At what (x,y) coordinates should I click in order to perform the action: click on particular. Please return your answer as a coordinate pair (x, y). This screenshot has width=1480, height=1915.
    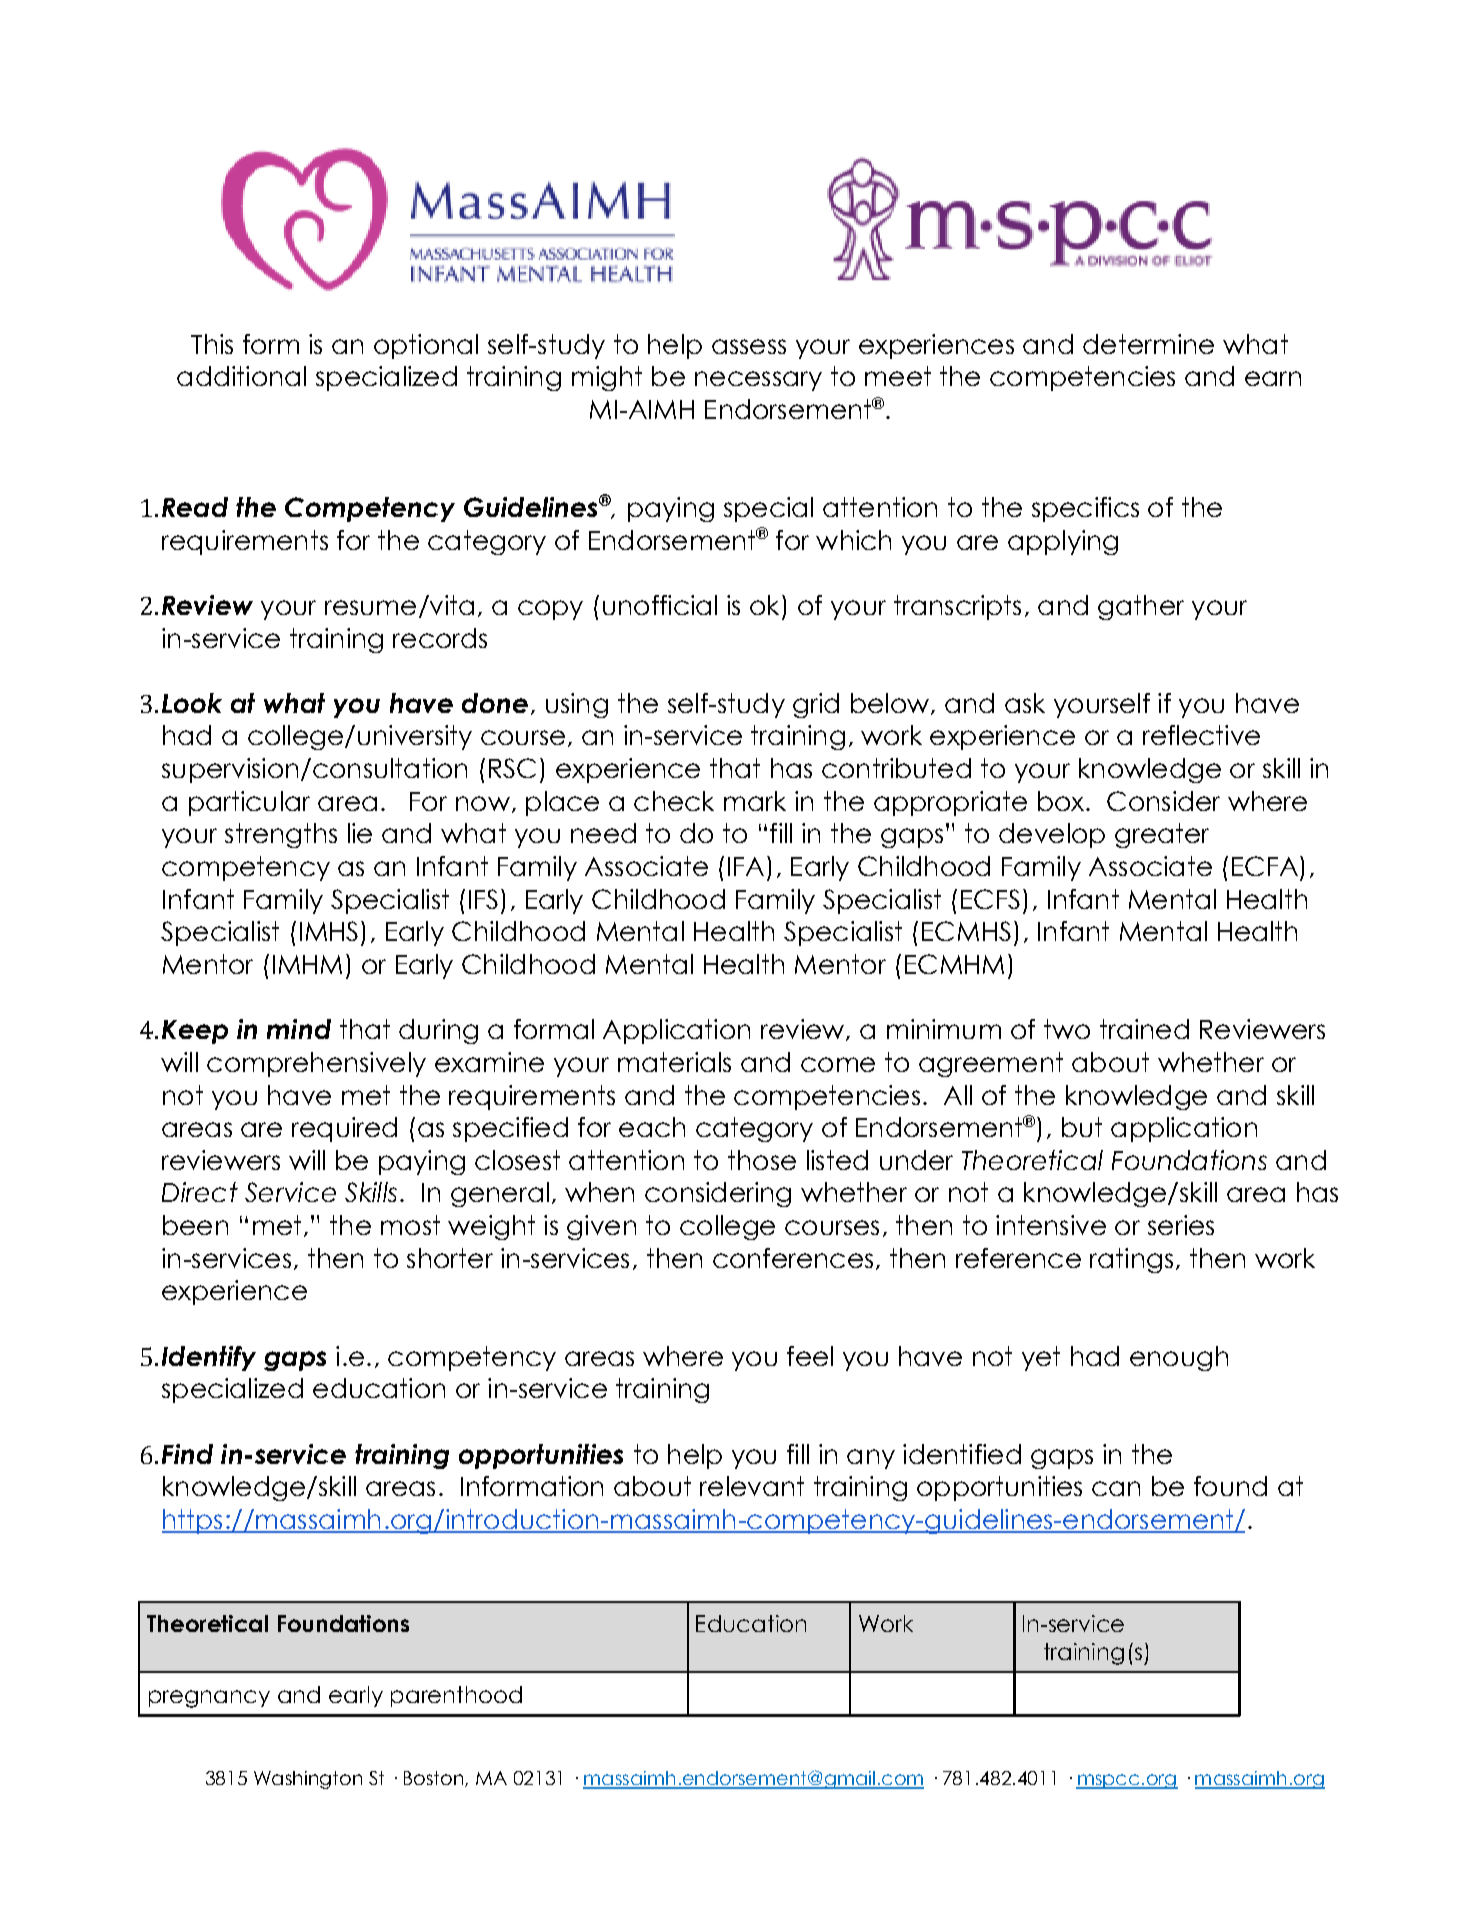
    Looking at the image, I should click on (249, 803).
